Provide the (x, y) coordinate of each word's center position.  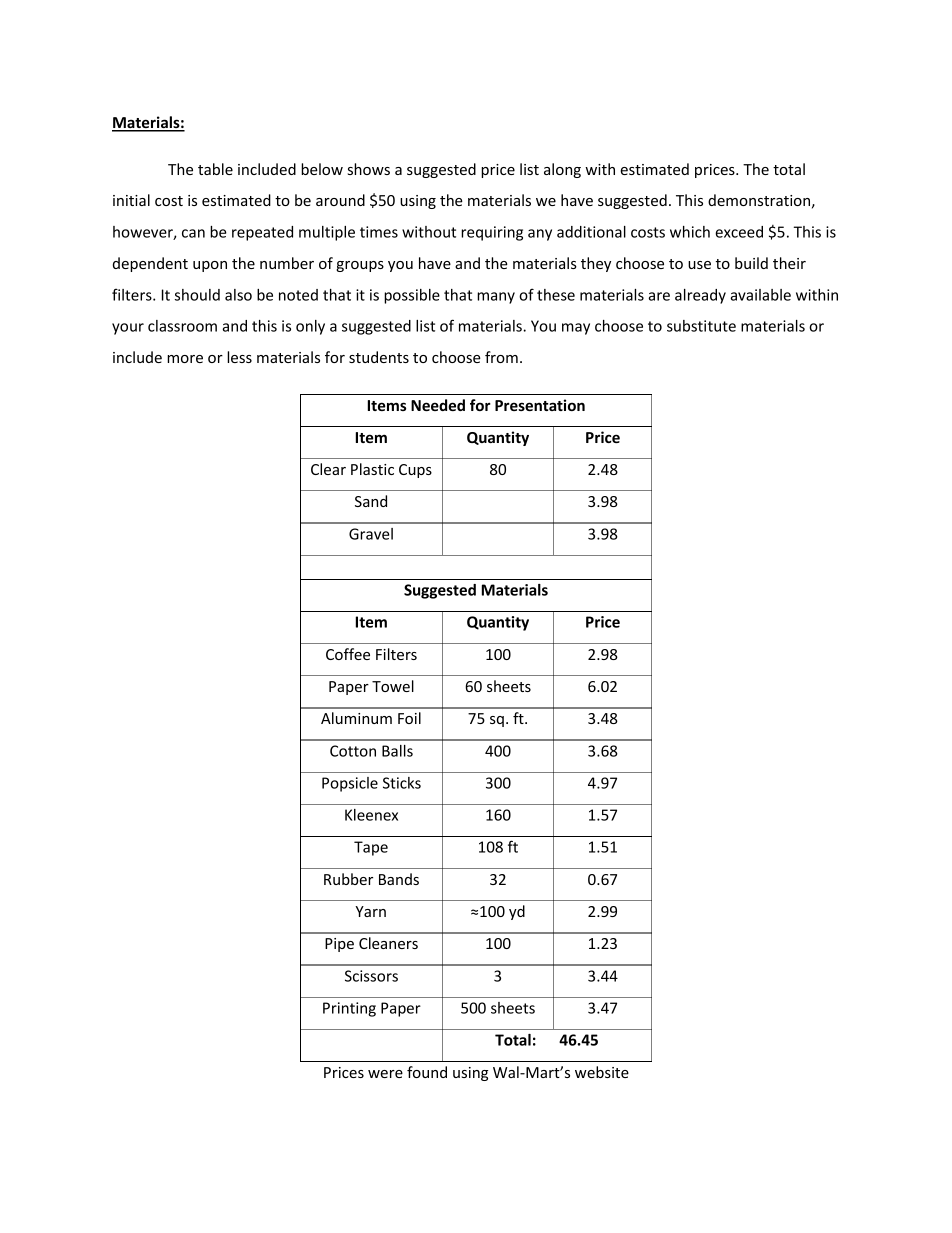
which (690, 232)
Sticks (402, 783)
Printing (349, 1009)
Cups (415, 471)
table (215, 169)
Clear (328, 469)
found (427, 1072)
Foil (409, 718)
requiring (492, 233)
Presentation (540, 405)
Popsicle (350, 784)
